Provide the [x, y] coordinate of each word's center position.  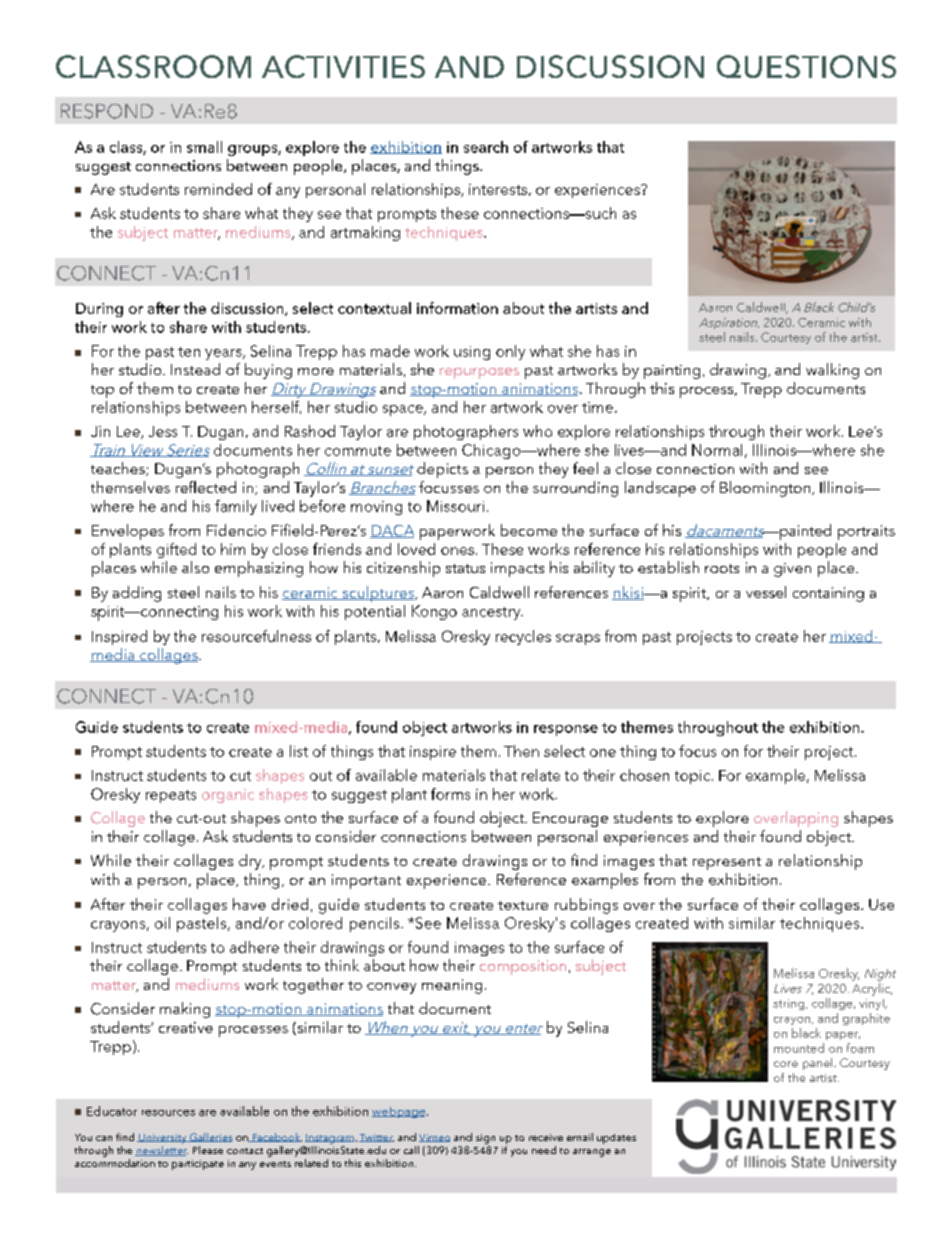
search [486, 147]
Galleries [210, 1137]
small [204, 147]
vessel [766, 592]
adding [137, 594]
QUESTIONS [806, 66]
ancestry [492, 613]
